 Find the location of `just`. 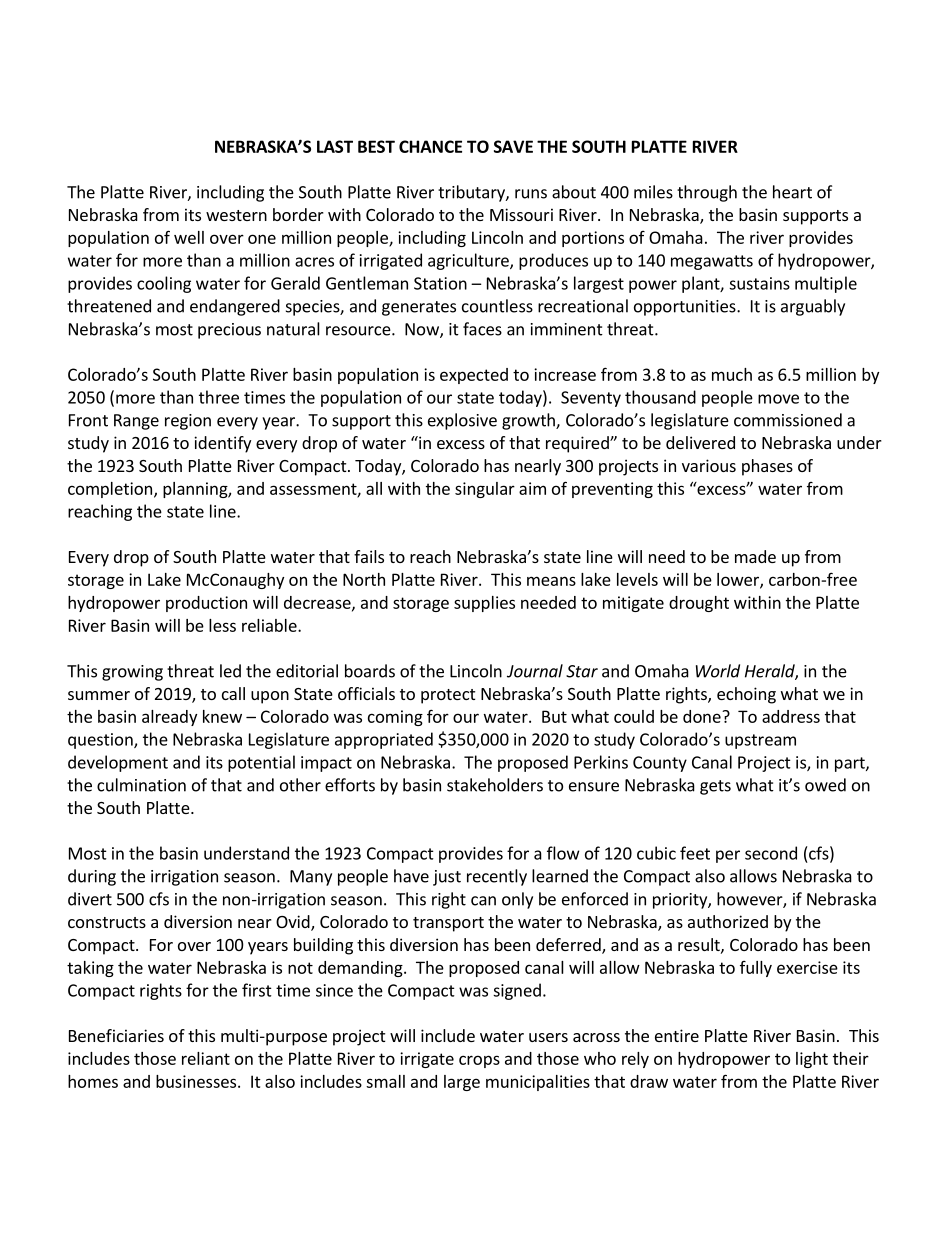

just is located at coordinates (447, 878).
